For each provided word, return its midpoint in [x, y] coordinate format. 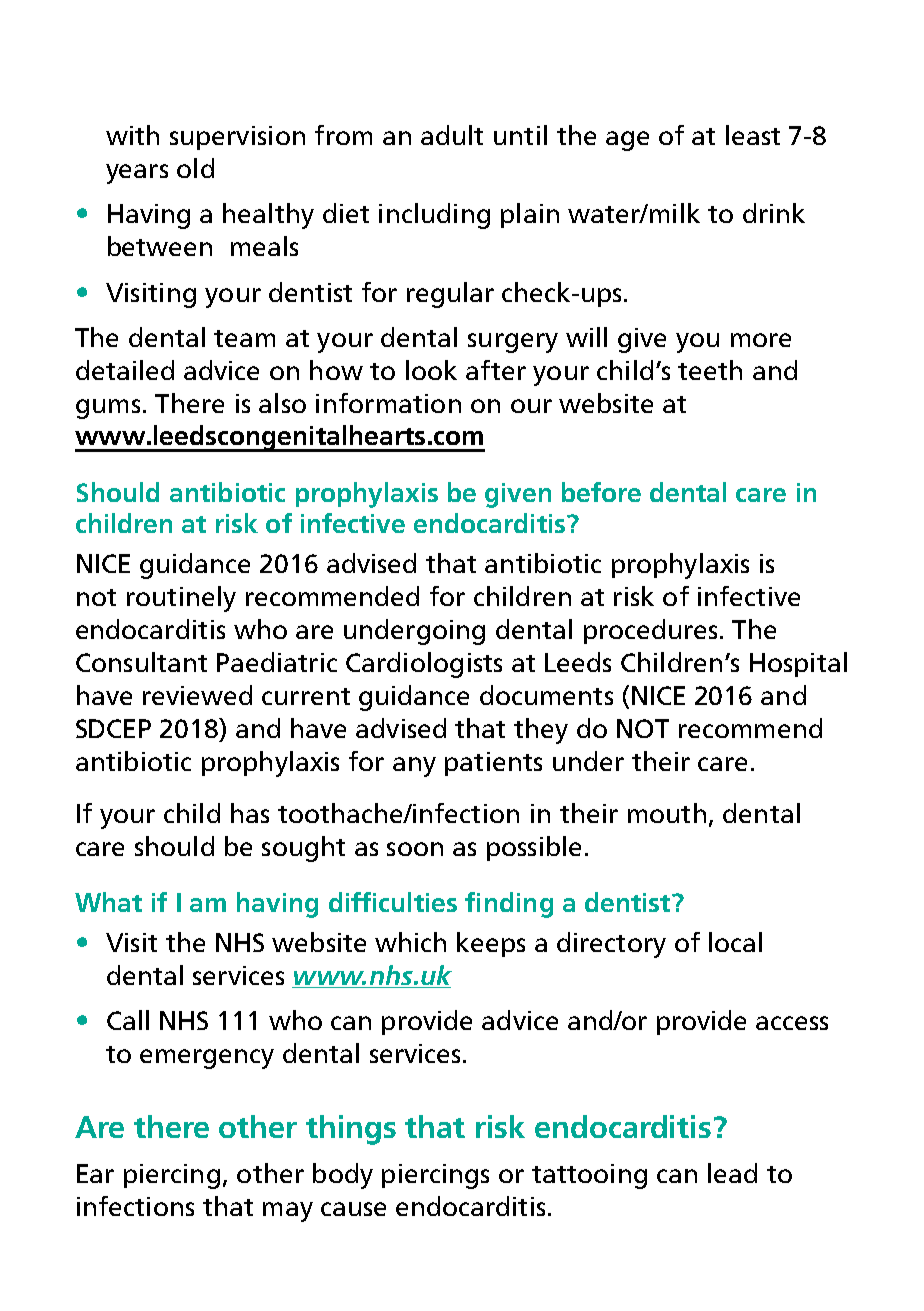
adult [452, 135]
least [753, 135]
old [195, 168]
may [288, 1212]
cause [353, 1209]
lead [732, 1173]
